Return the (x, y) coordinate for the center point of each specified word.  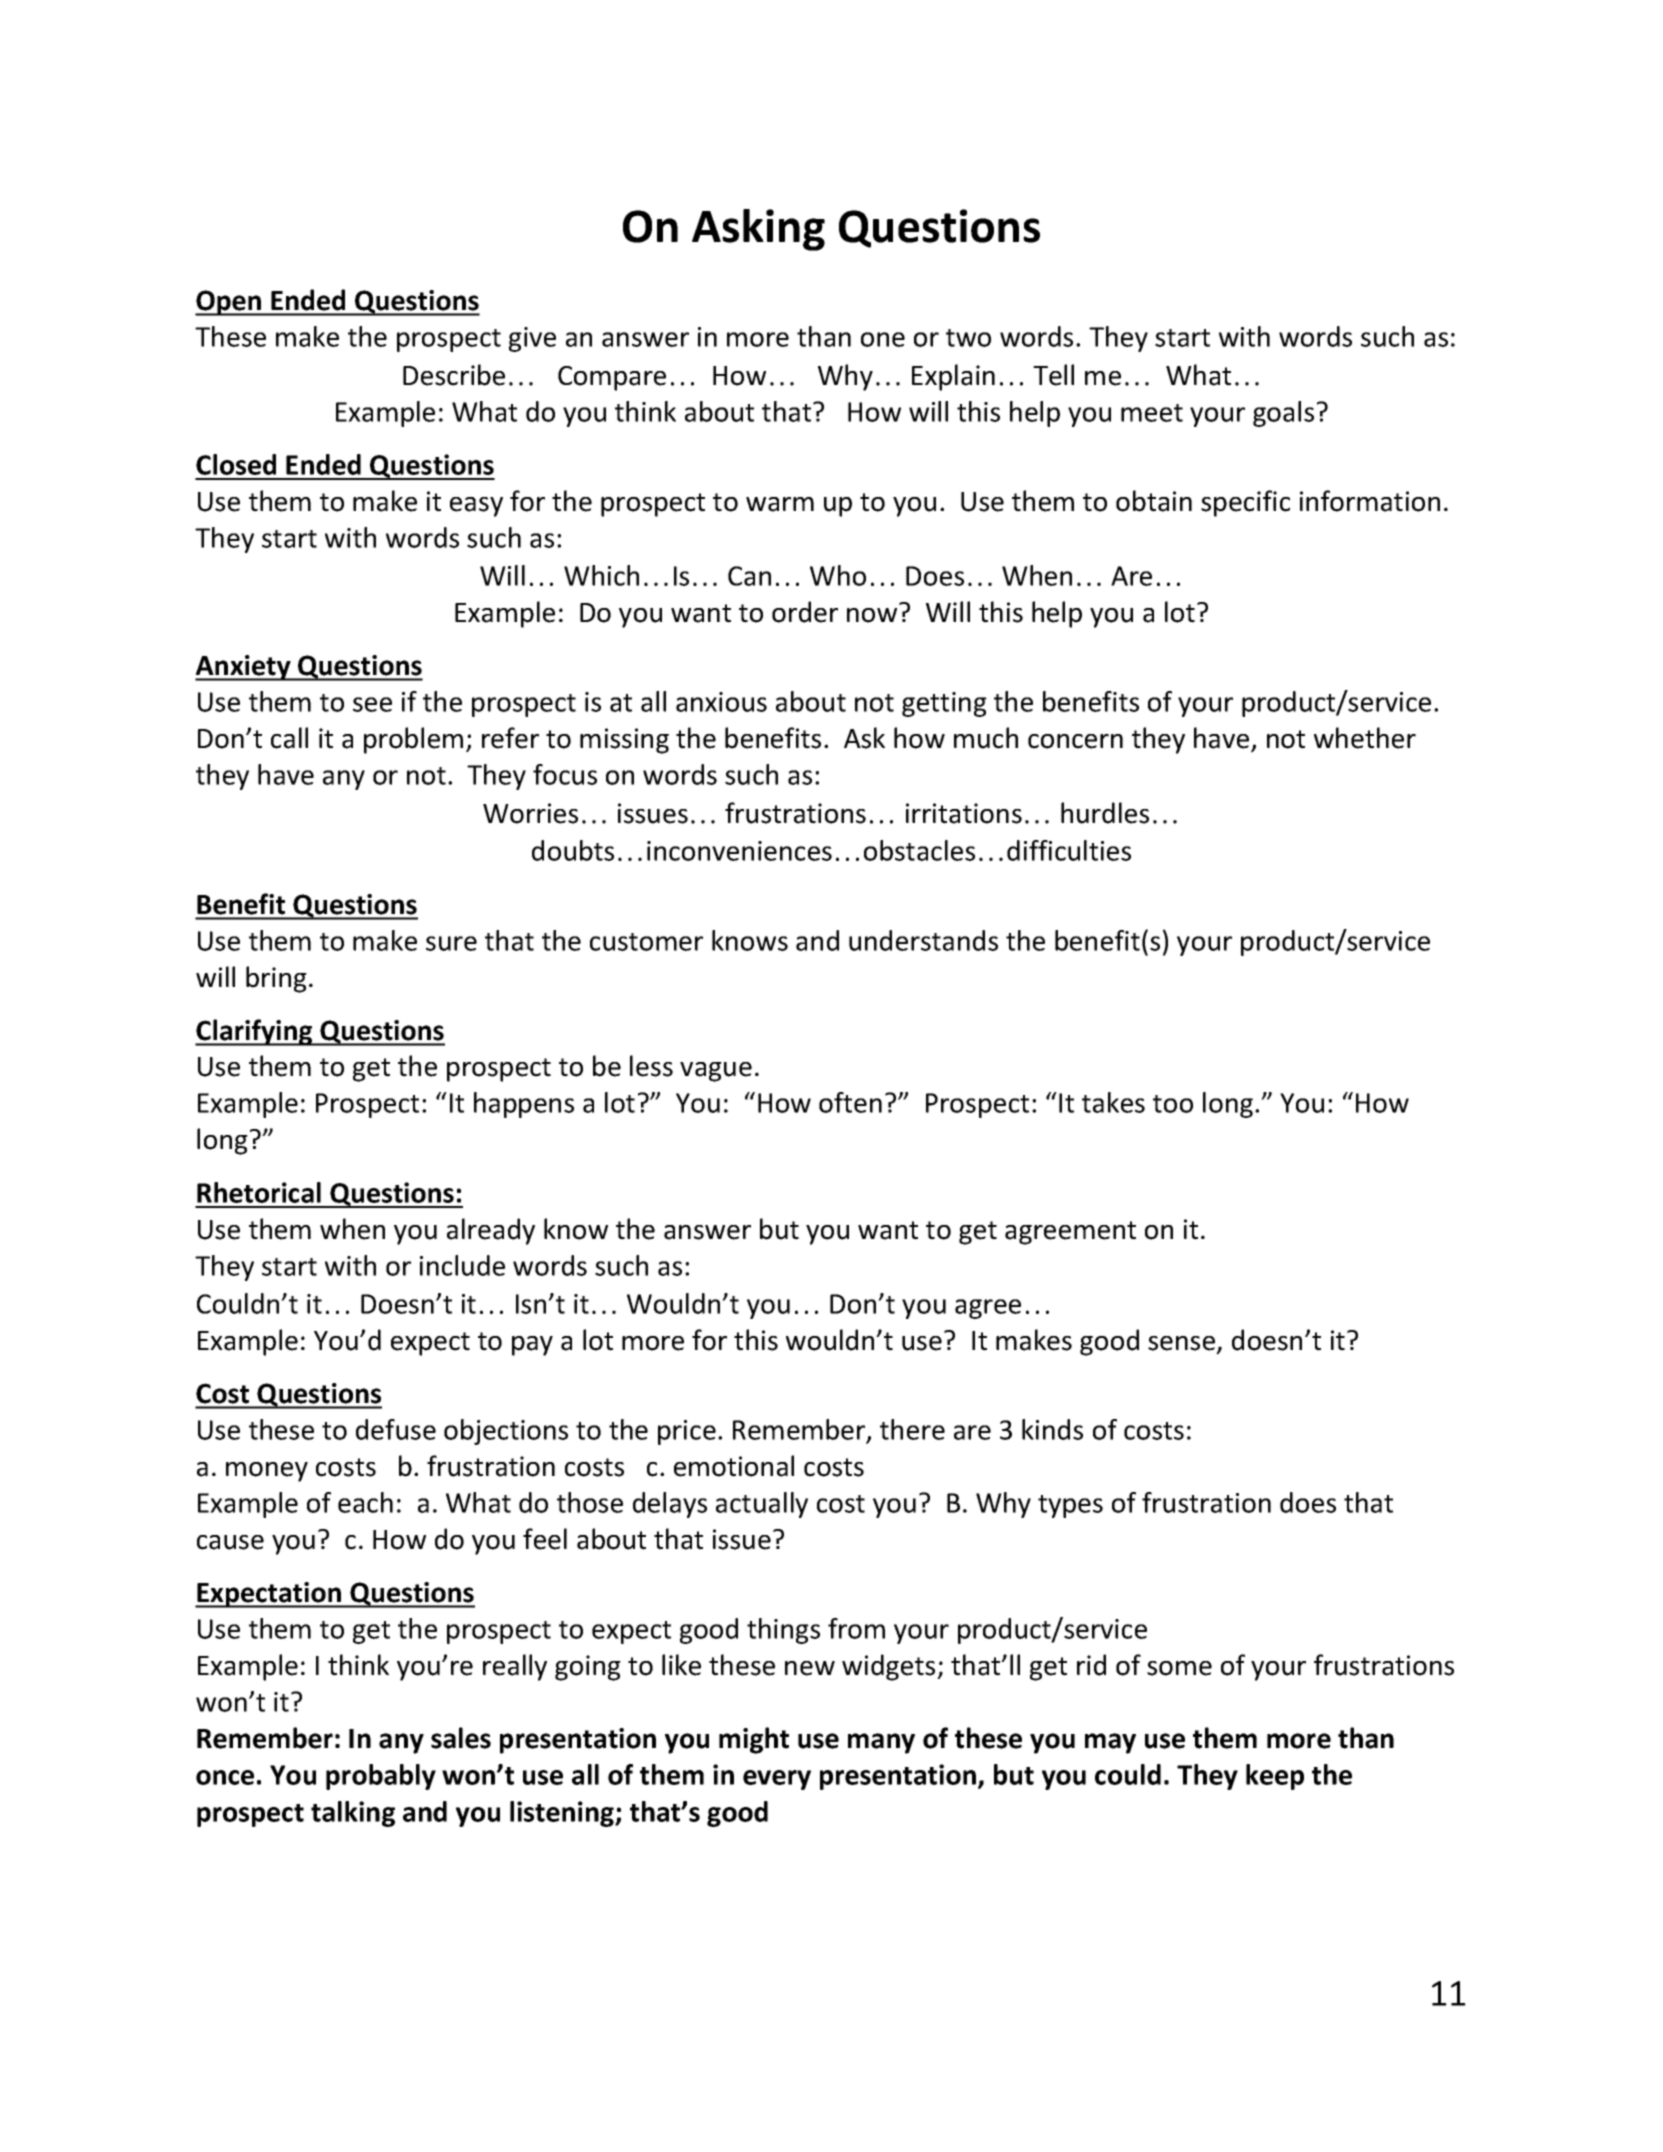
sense (1183, 1344)
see (372, 704)
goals (1283, 414)
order (805, 612)
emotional (734, 1466)
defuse (396, 1429)
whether (1365, 738)
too (1173, 1104)
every (777, 1780)
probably (381, 1777)
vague (716, 1072)
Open (229, 303)
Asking (758, 230)
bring (276, 979)
